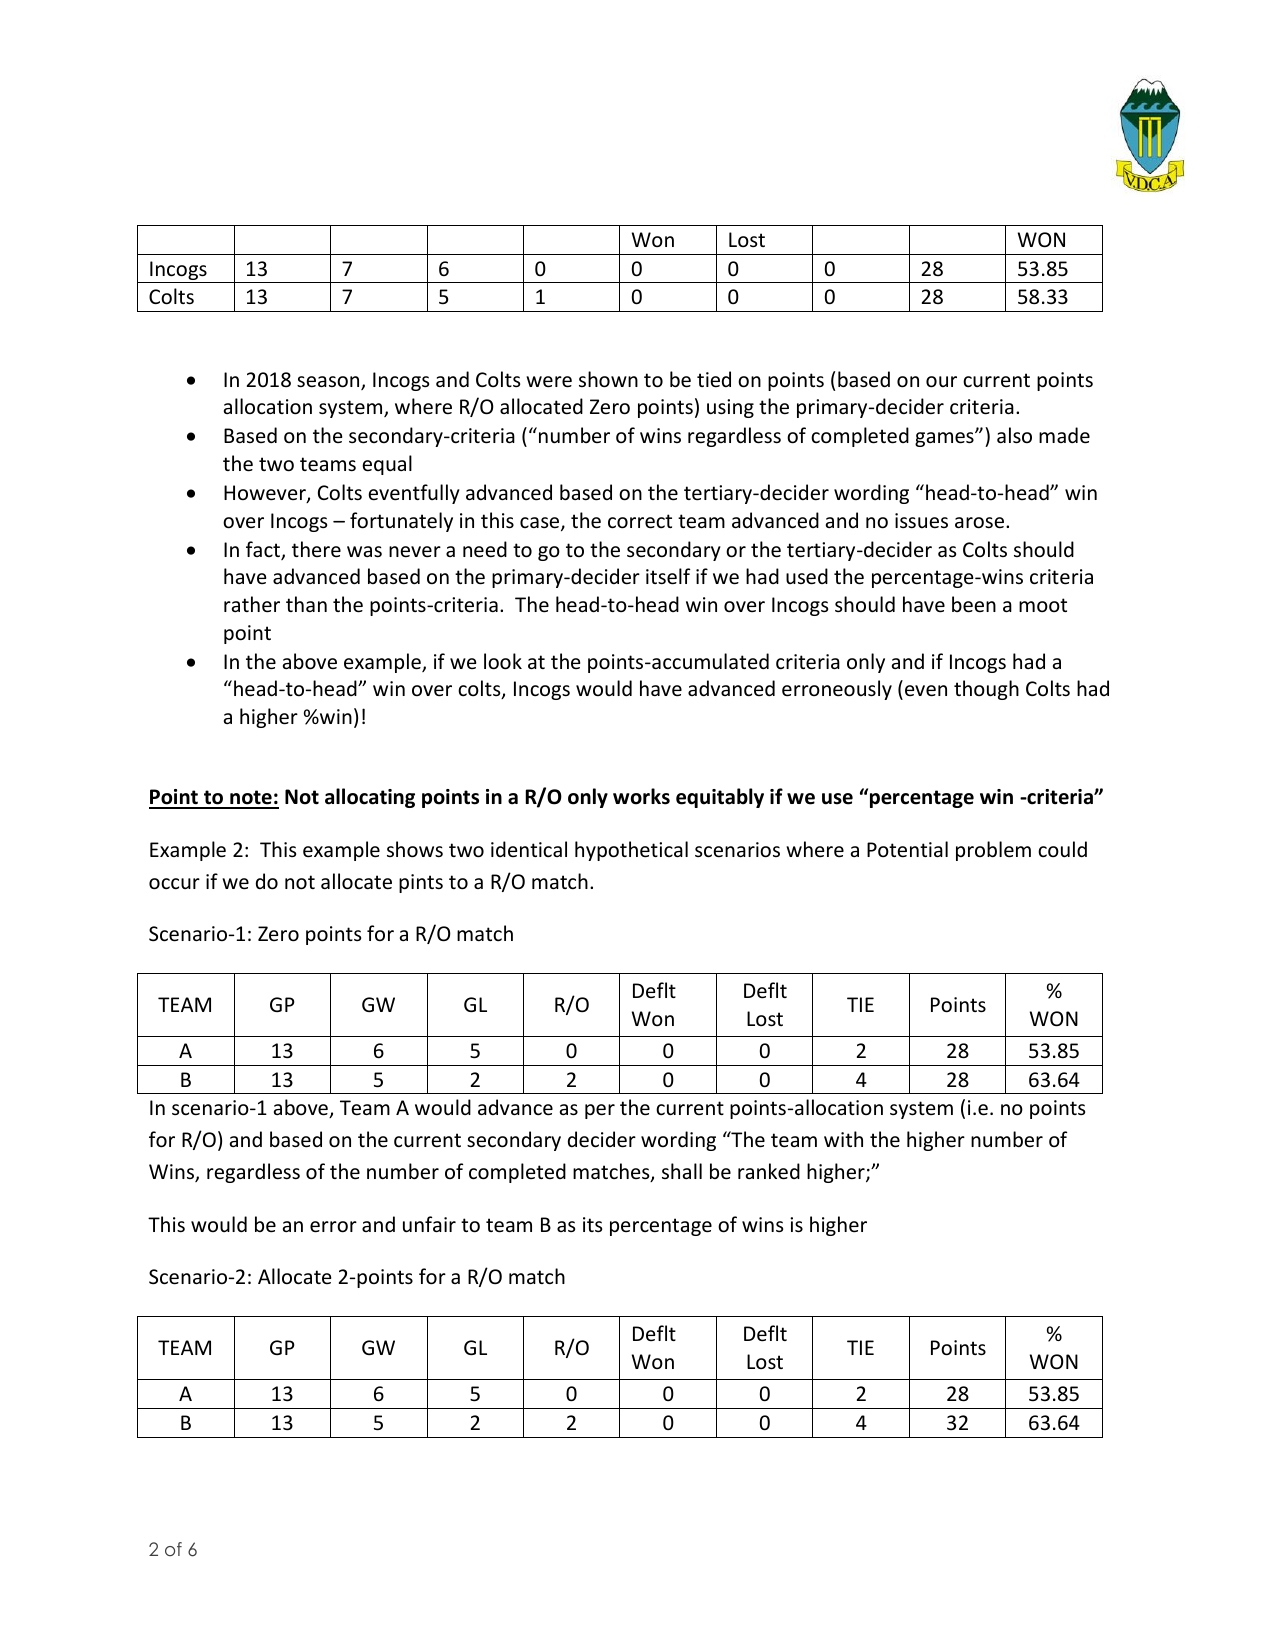 Image resolution: width=1263 pixels, height=1634 pixels. I want to click on problem, so click(993, 851).
